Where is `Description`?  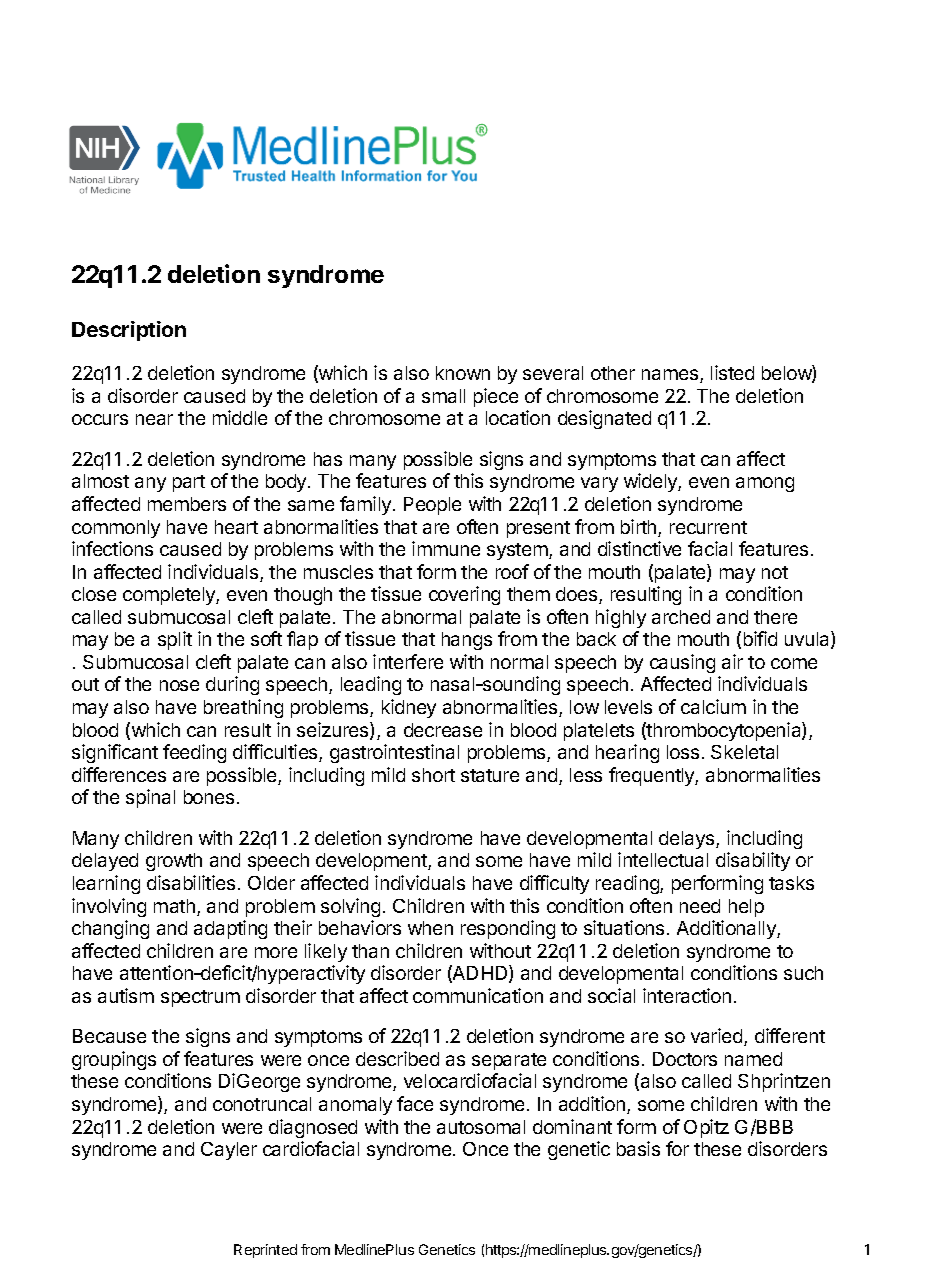 Description is located at coordinates (129, 331).
